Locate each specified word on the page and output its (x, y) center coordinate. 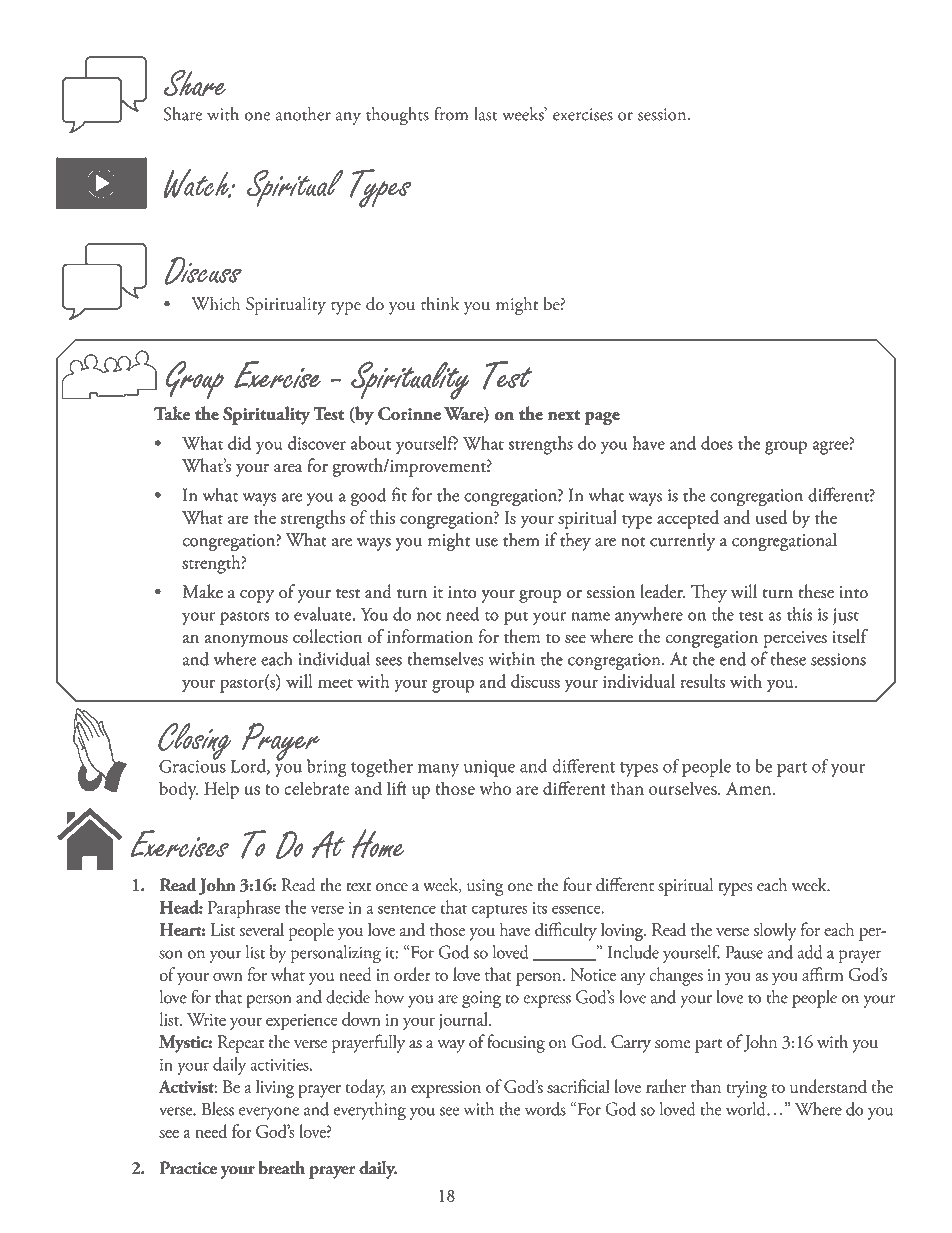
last (485, 114)
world (747, 1109)
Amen (750, 788)
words (545, 1109)
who (495, 788)
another (303, 114)
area (288, 468)
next (564, 415)
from (451, 113)
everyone (269, 1113)
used (771, 517)
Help (221, 790)
